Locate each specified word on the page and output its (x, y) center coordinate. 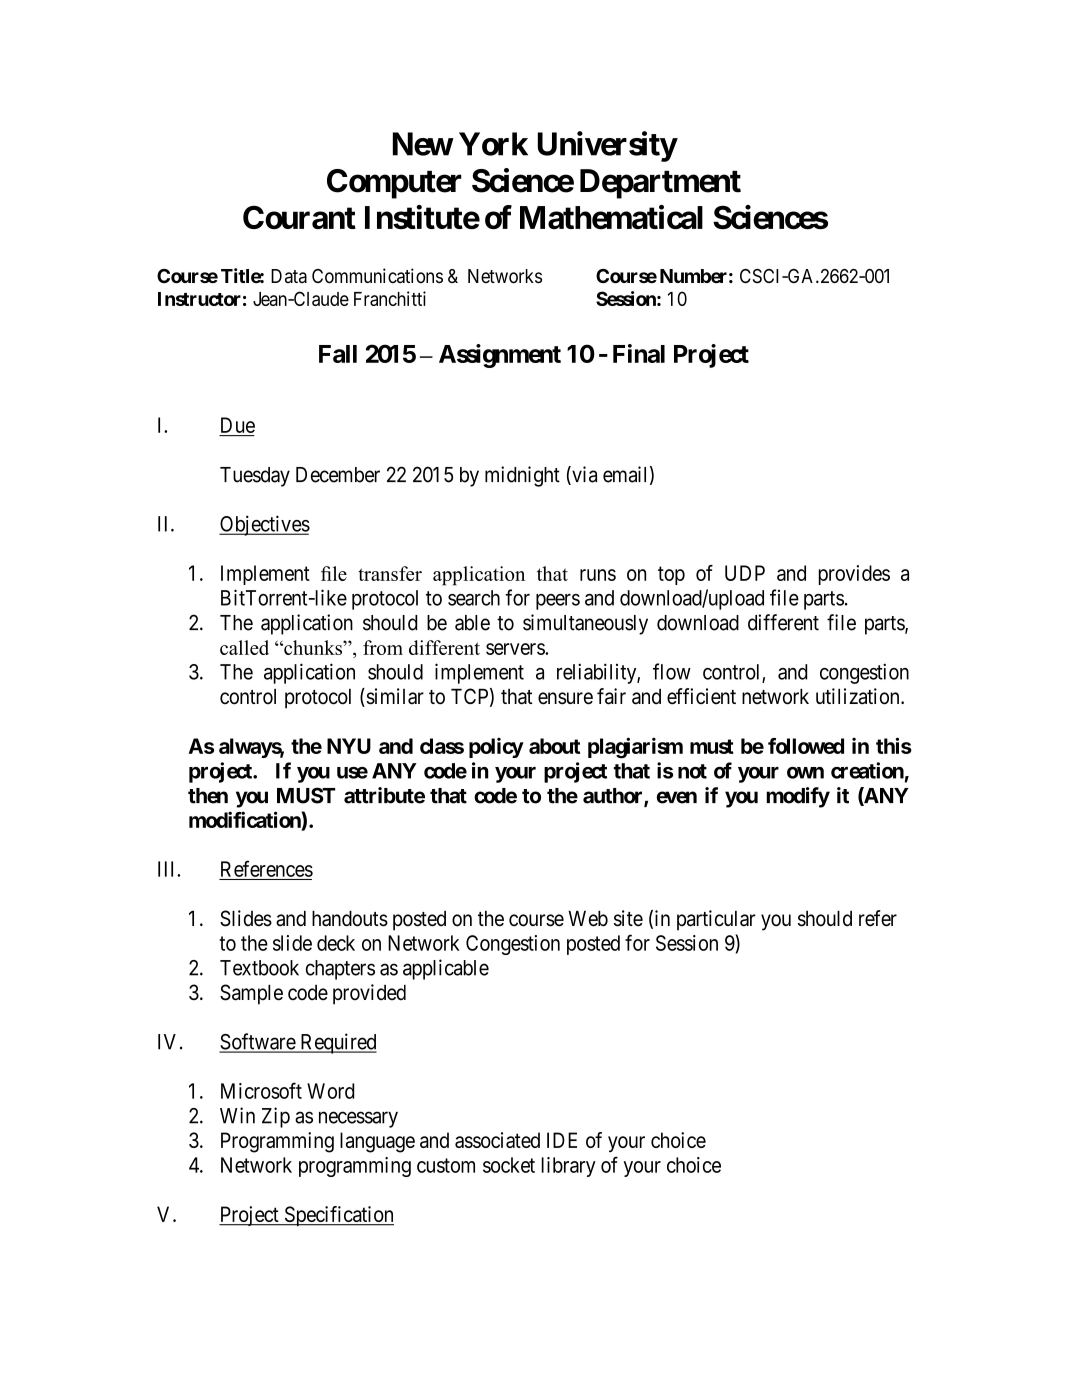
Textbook (259, 968)
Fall (338, 354)
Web (588, 918)
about (554, 746)
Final (639, 353)
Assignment (500, 356)
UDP (745, 573)
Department (660, 184)
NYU (349, 746)
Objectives (264, 525)
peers (558, 602)
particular (716, 920)
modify (798, 797)
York (493, 144)
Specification (338, 1216)
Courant (299, 217)
